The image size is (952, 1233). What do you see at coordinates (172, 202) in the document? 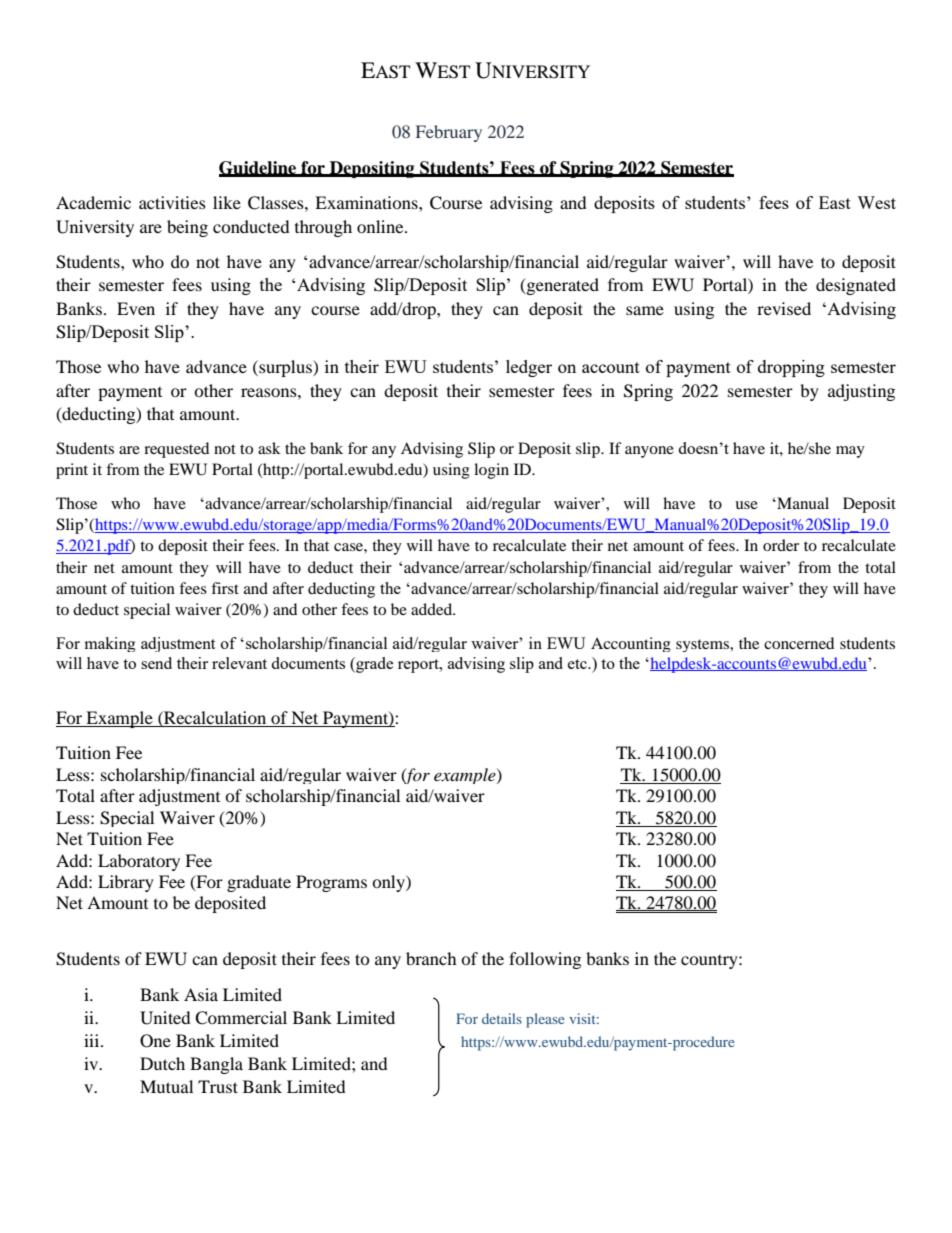
I see `activities` at bounding box center [172, 202].
